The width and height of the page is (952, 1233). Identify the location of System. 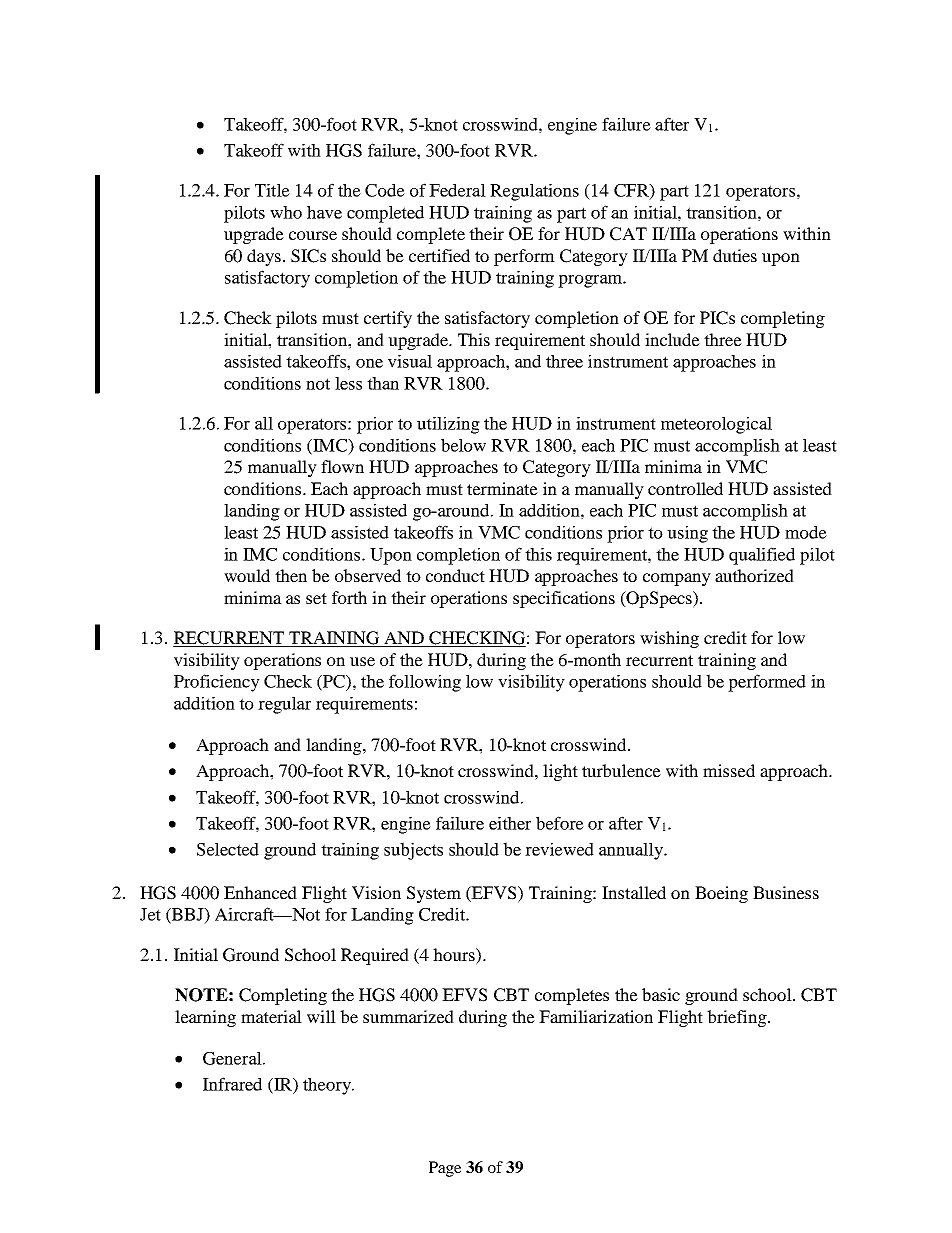
(434, 894).
